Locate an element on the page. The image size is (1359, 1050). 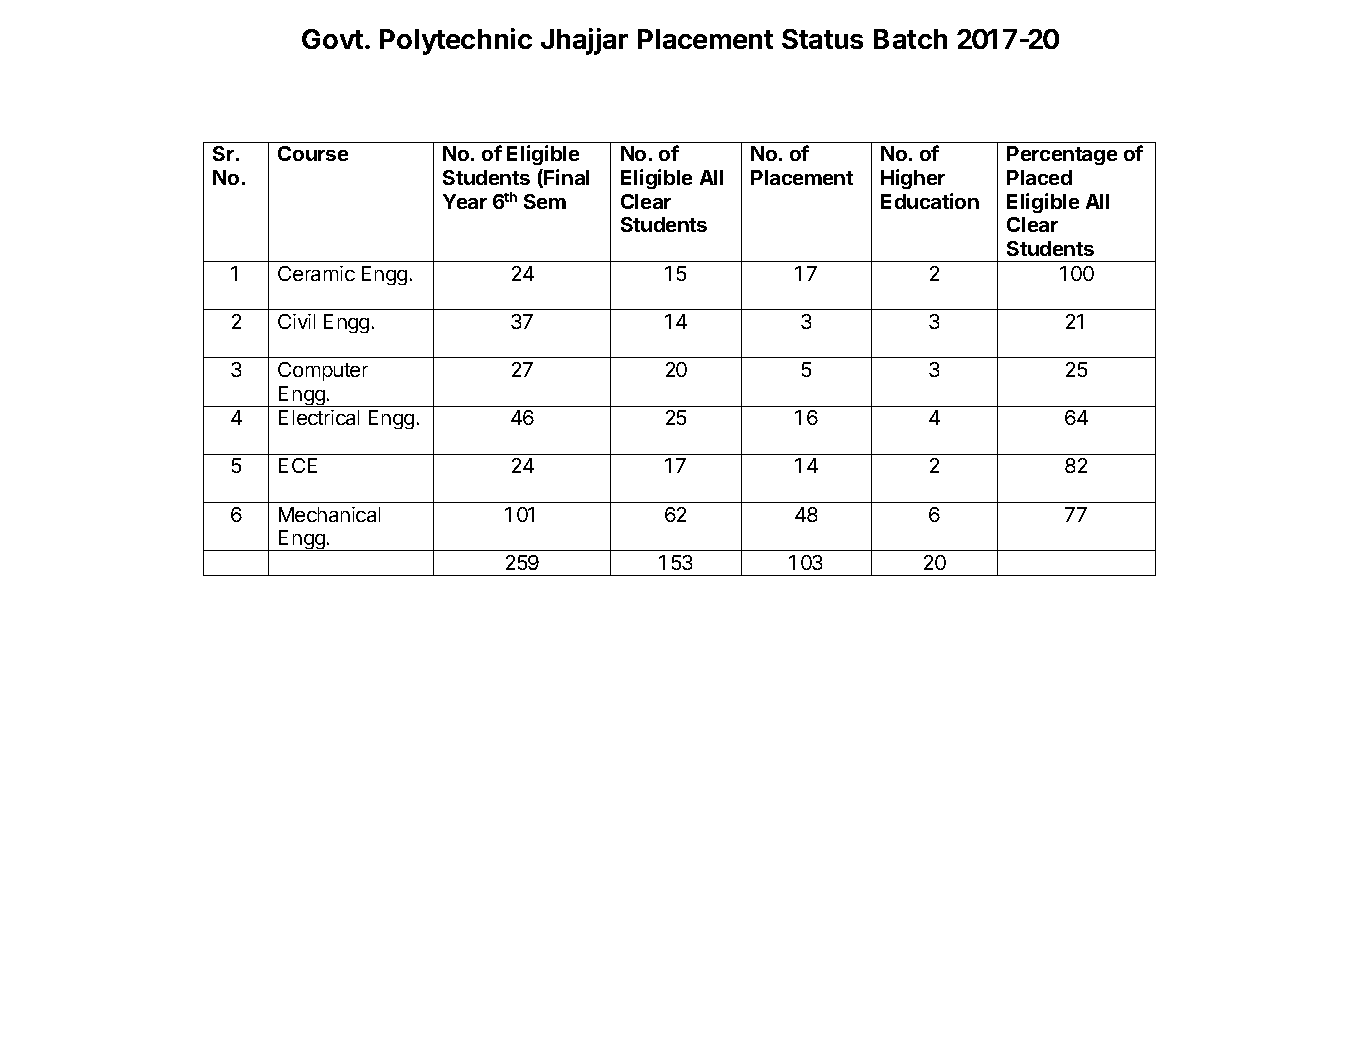
Education is located at coordinates (930, 201).
